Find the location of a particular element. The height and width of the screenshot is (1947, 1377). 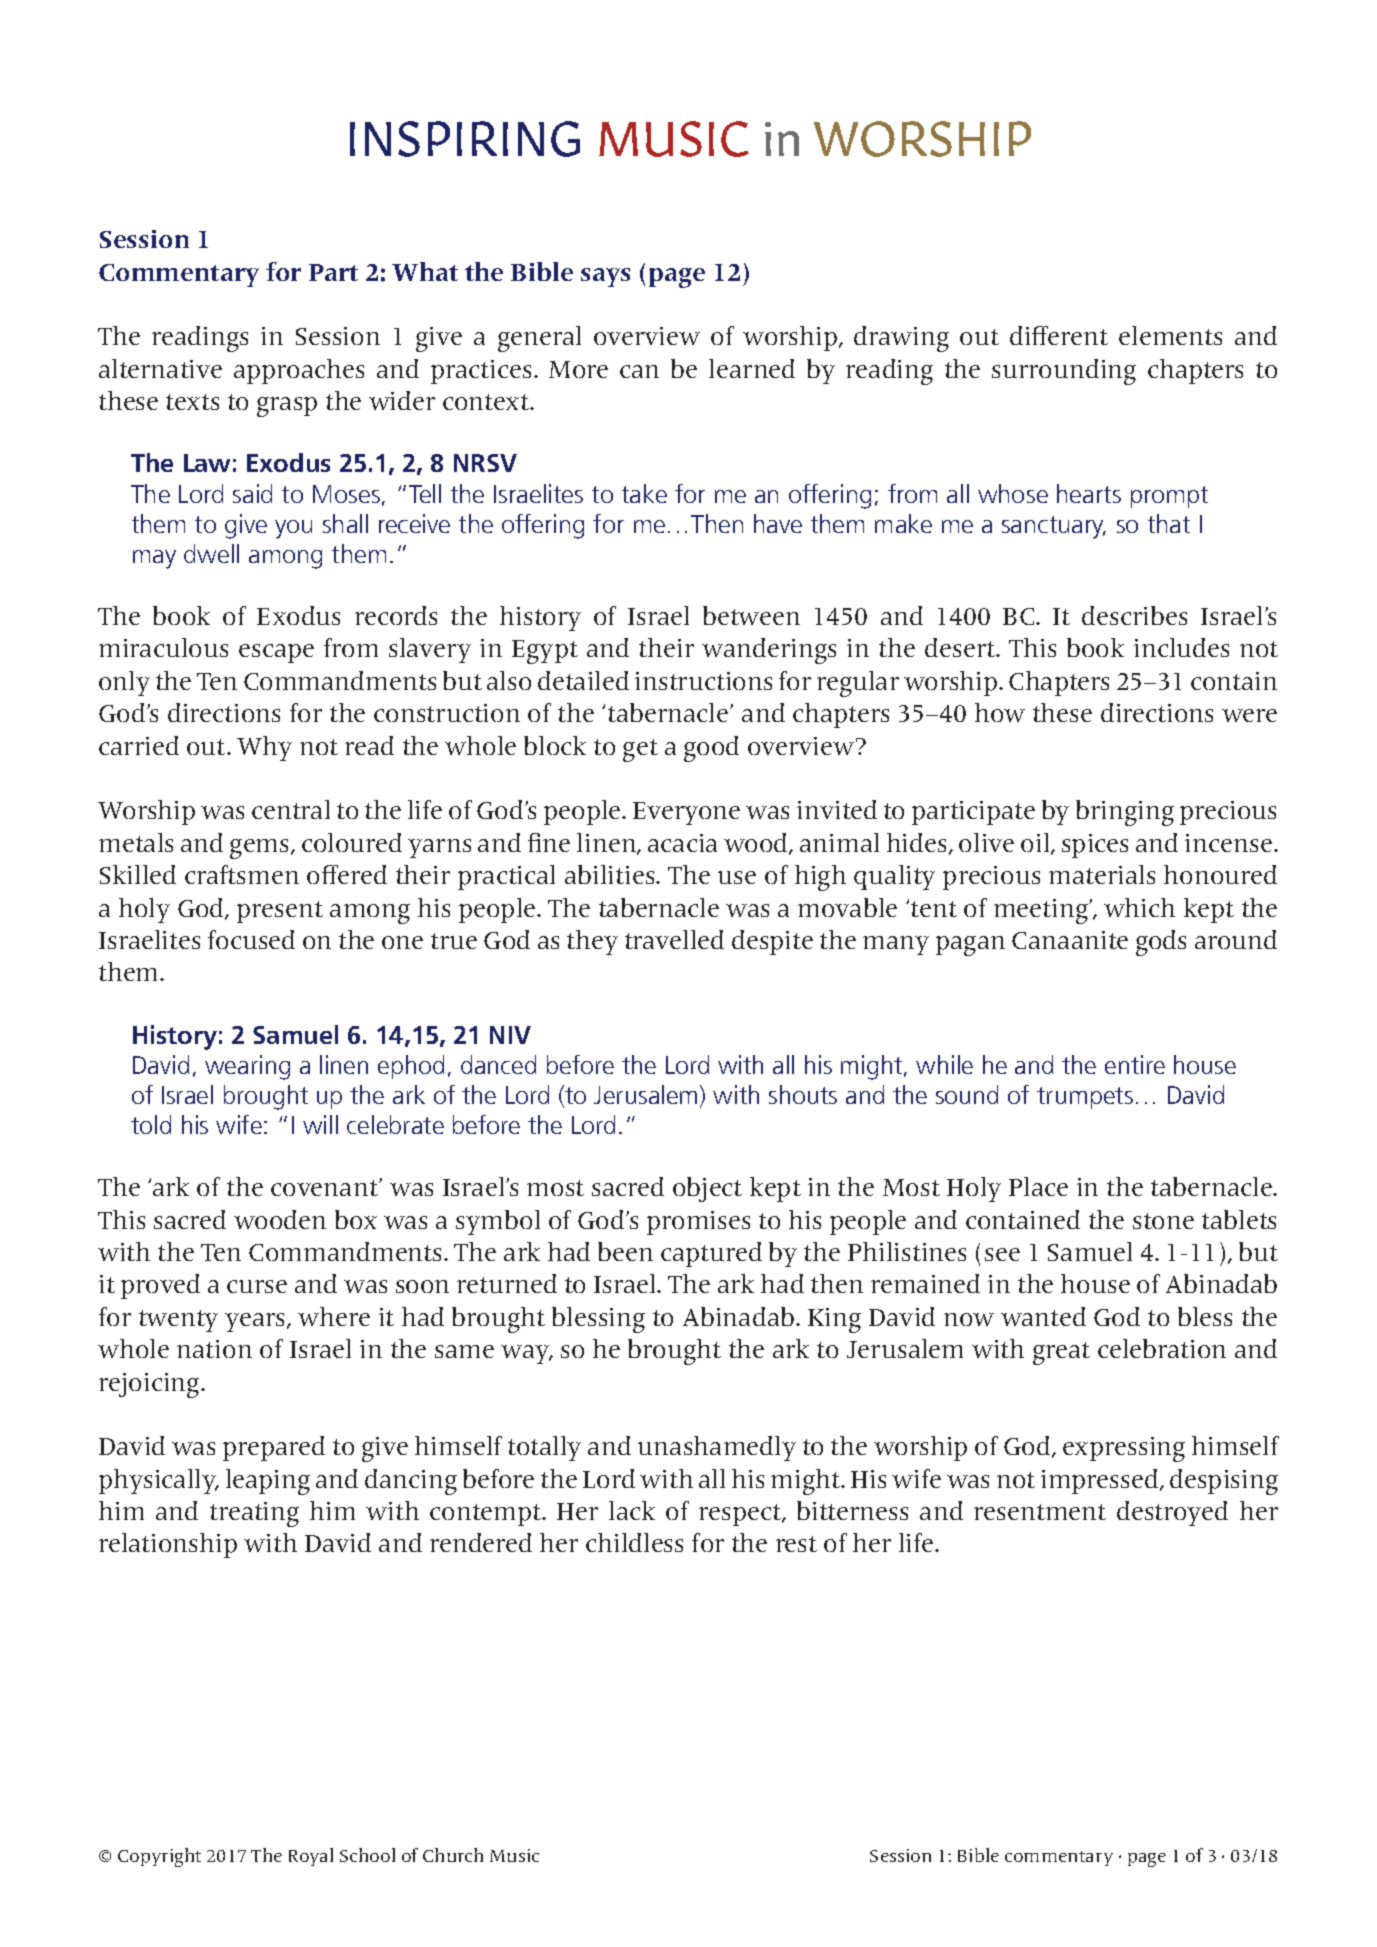

unashamedly is located at coordinates (717, 1448).
